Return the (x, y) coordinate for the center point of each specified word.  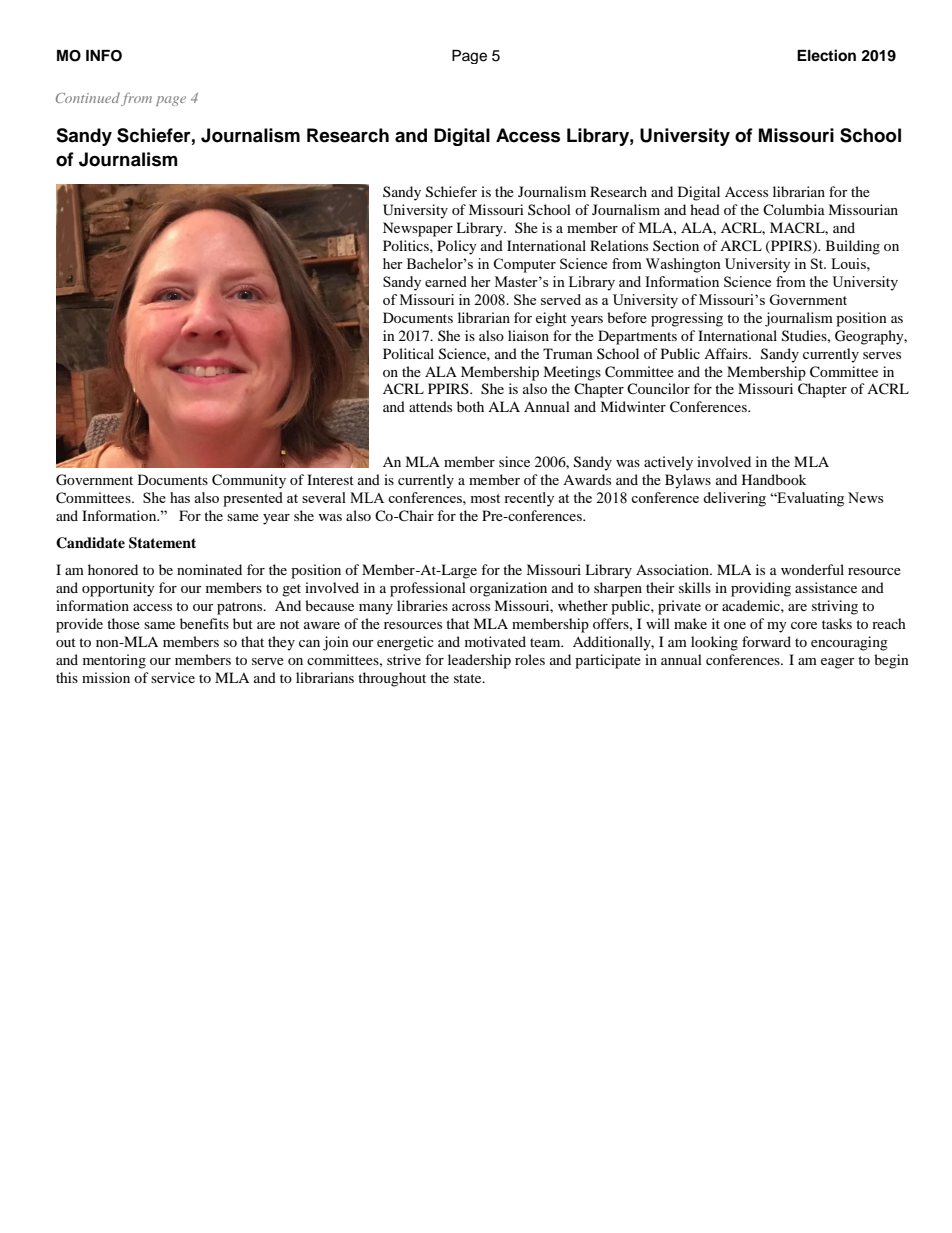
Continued (88, 97)
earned (446, 281)
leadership (479, 661)
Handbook (774, 479)
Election (826, 55)
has (180, 497)
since (514, 461)
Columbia (794, 209)
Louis (849, 263)
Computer (524, 265)
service (173, 677)
